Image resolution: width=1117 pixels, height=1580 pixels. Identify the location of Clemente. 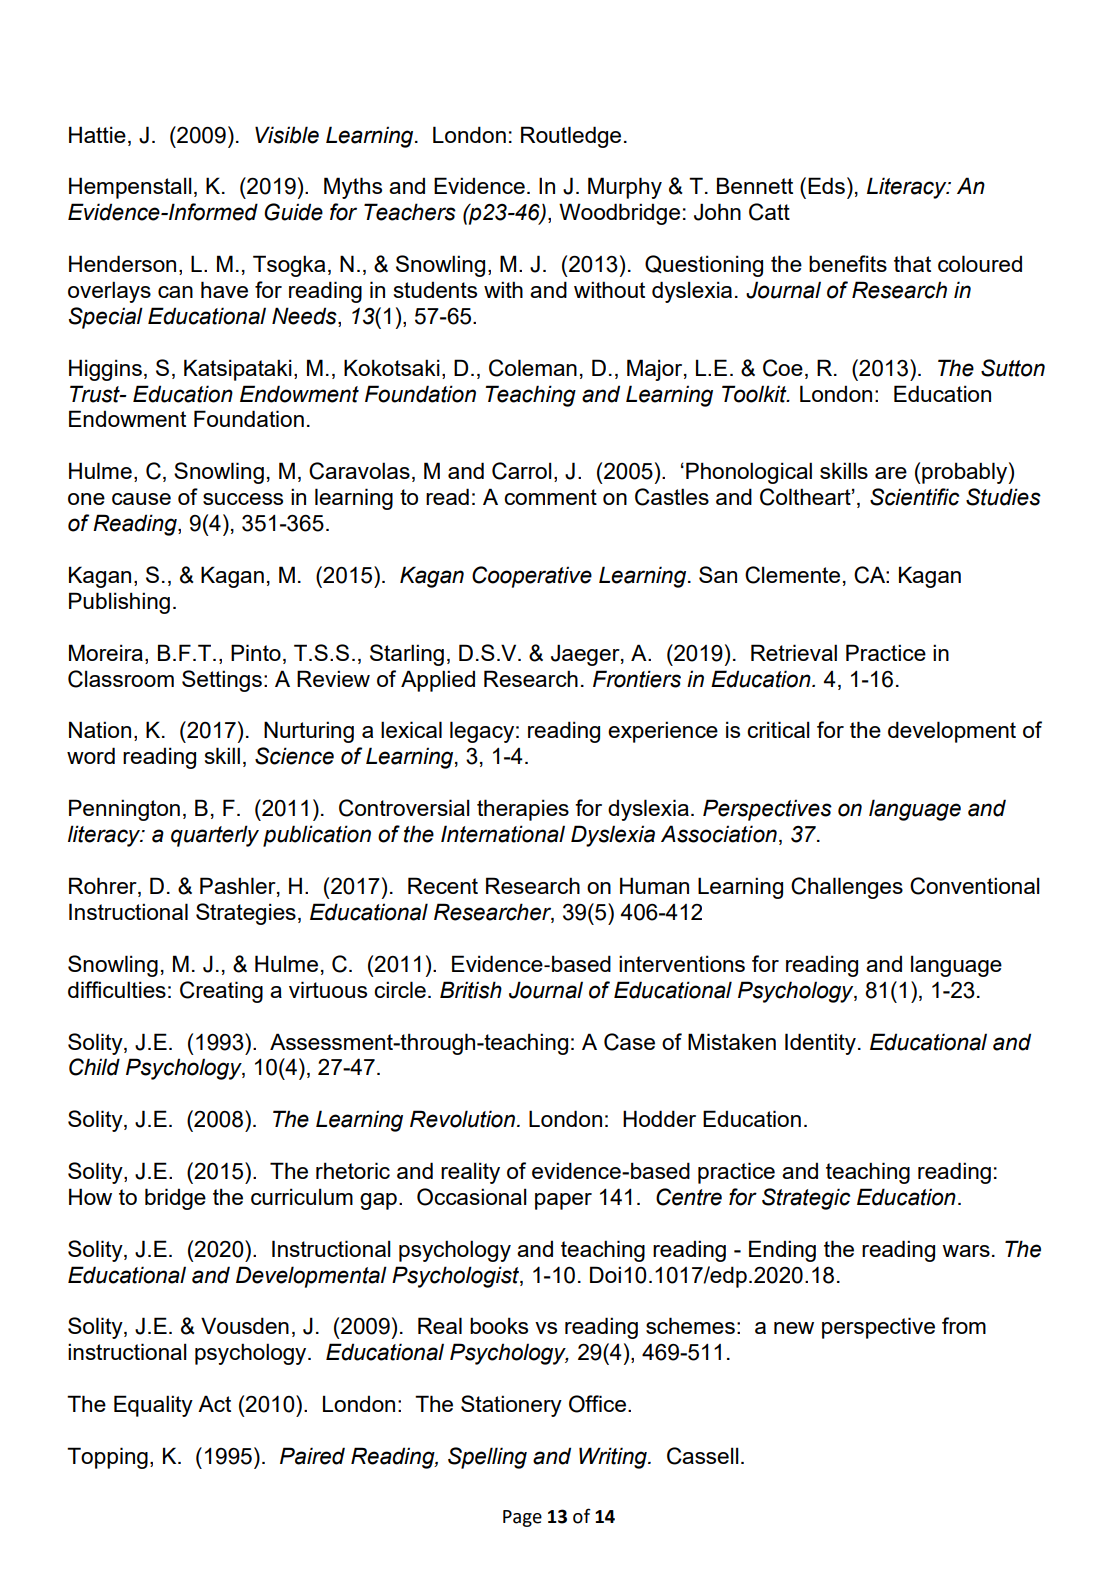
(792, 575).
